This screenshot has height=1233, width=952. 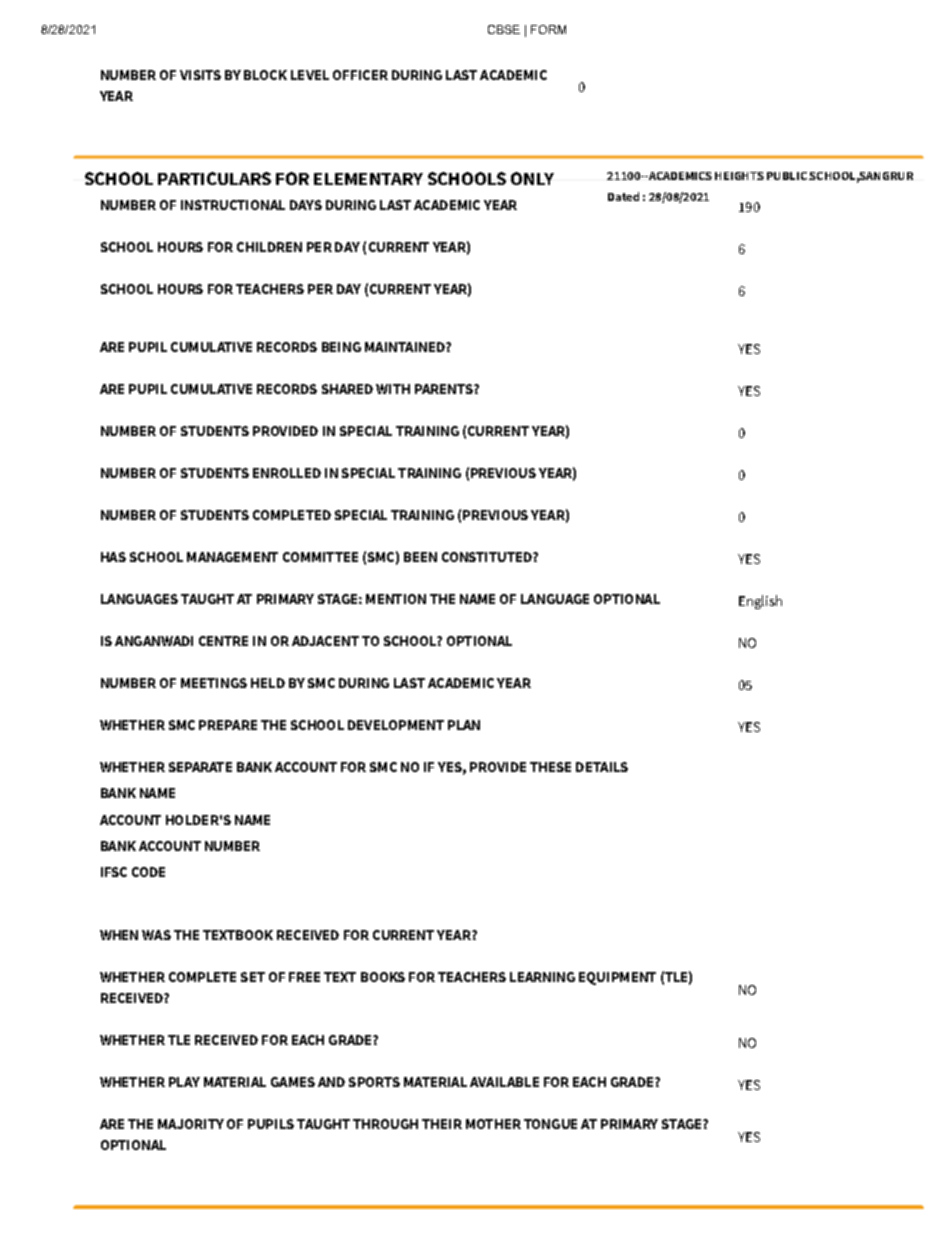 What do you see at coordinates (739, 176) in the screenshot?
I see `HEIGHTS` at bounding box center [739, 176].
